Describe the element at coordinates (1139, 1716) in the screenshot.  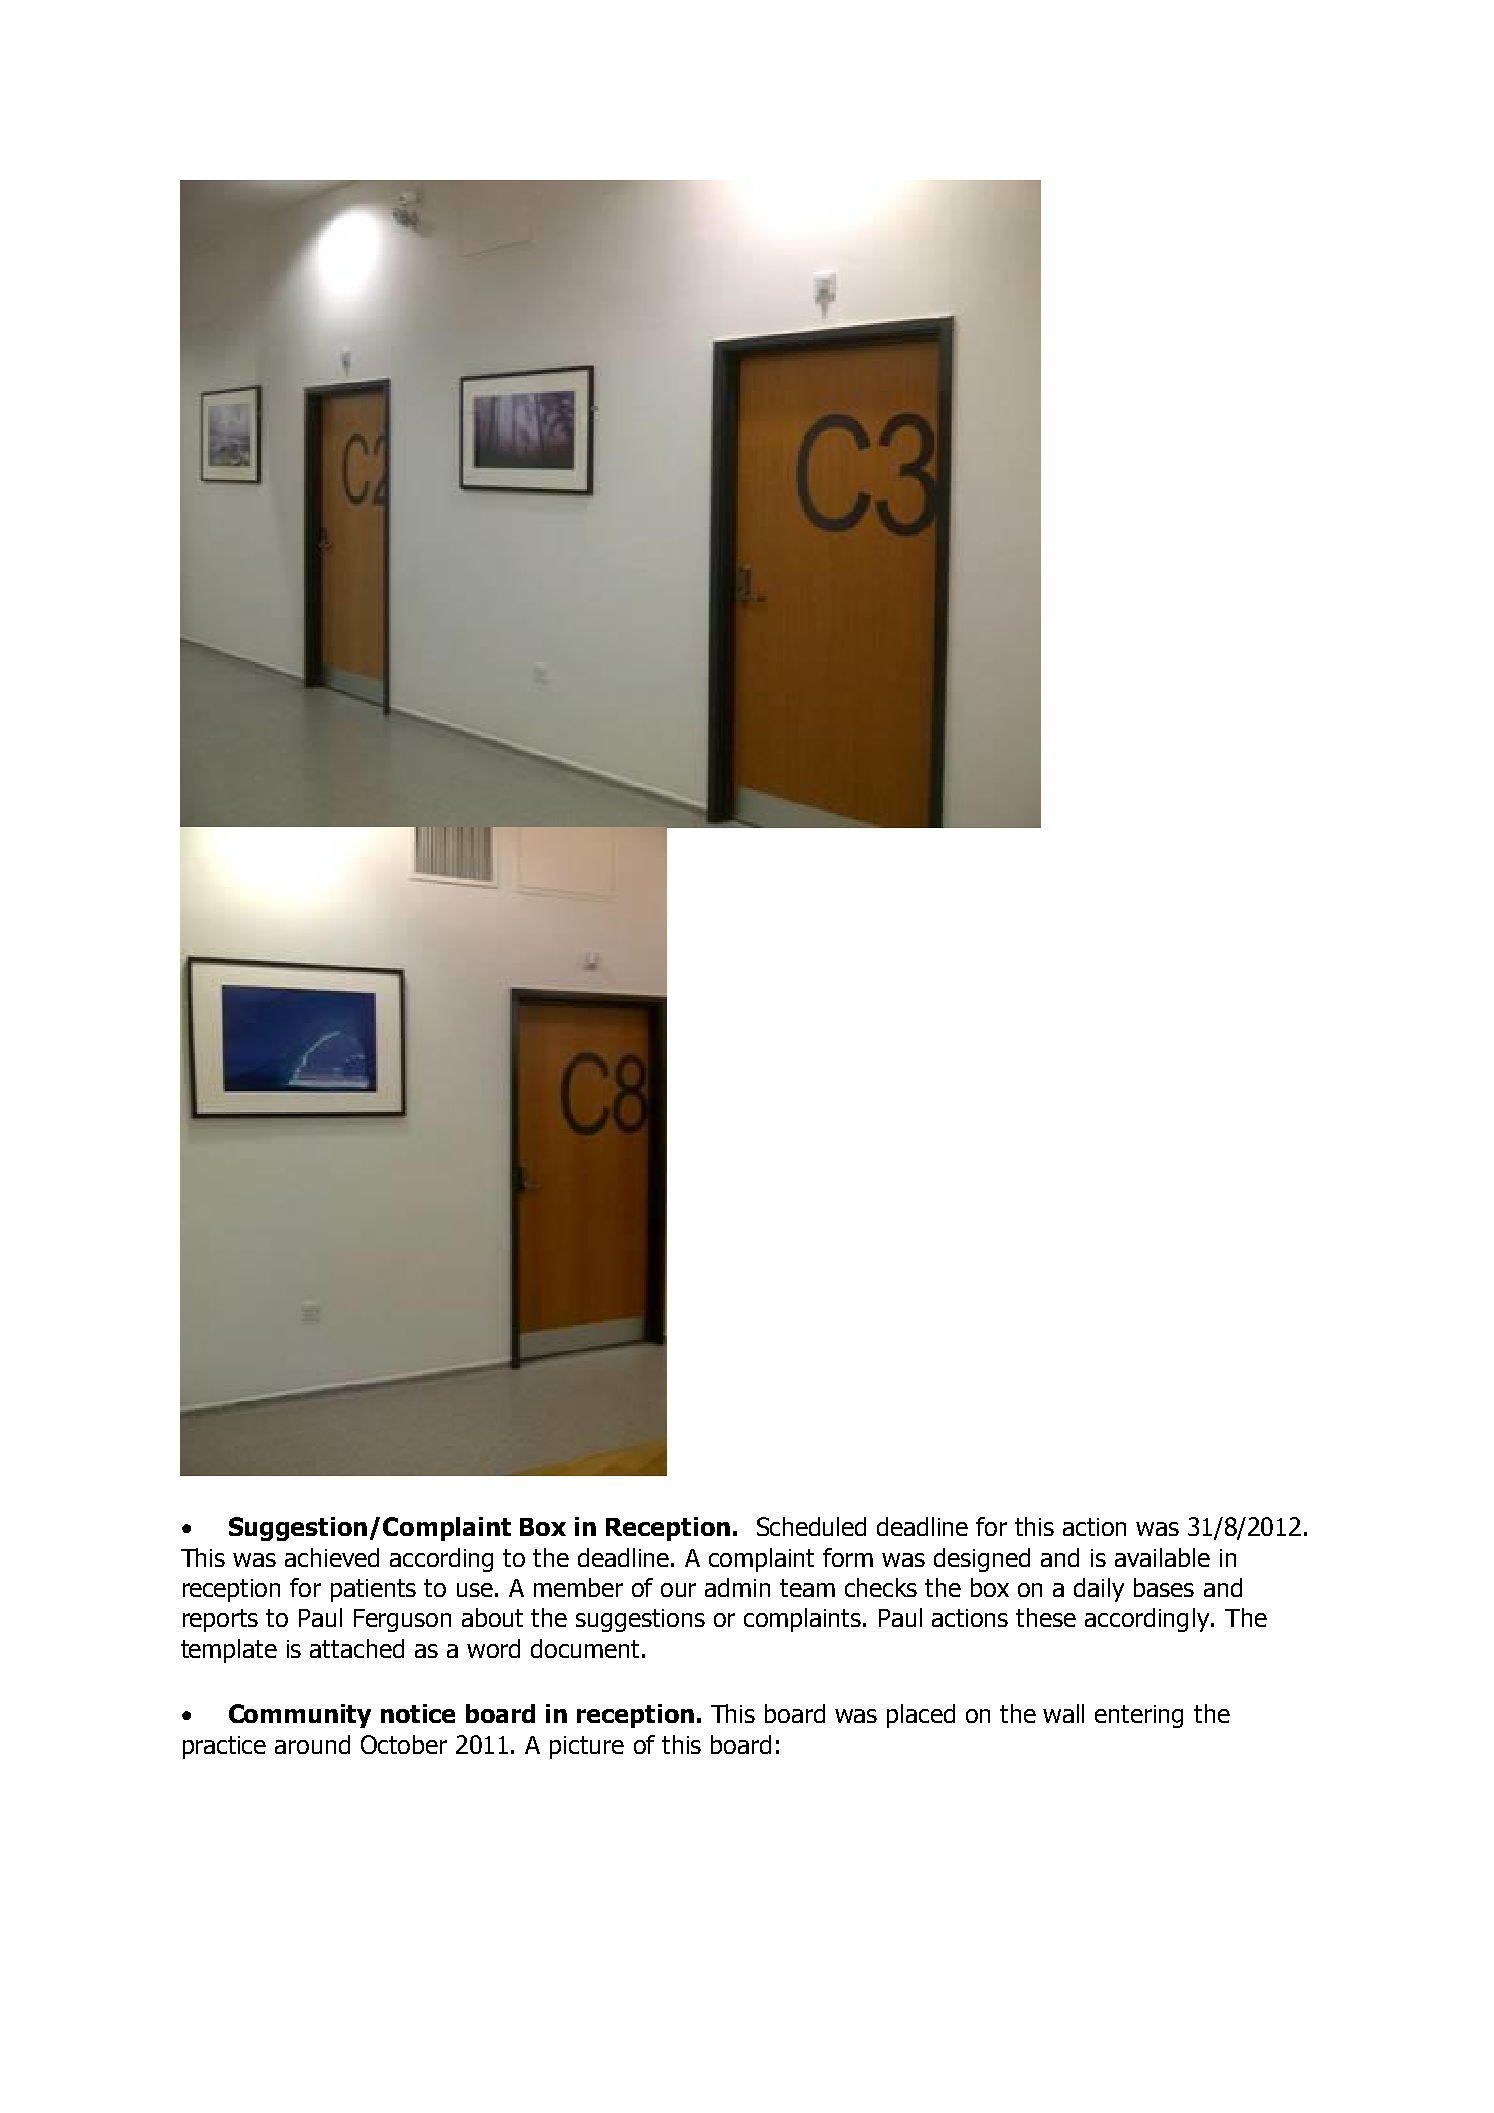
I see `entering` at that location.
